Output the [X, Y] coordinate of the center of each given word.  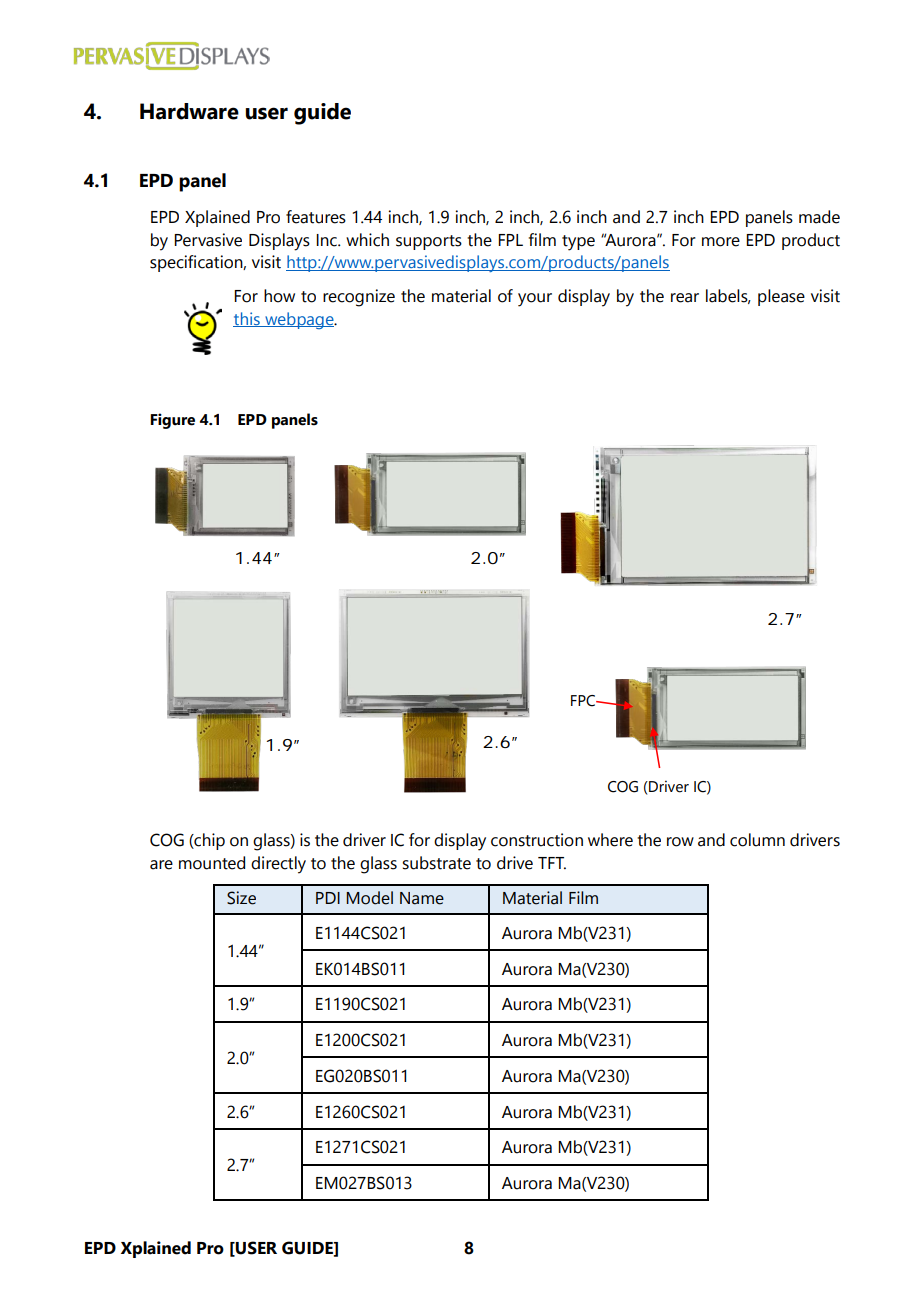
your [535, 300]
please [781, 297]
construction [537, 840]
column [757, 840]
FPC [584, 701]
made [819, 217]
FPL [510, 240]
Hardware [189, 111]
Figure [172, 421]
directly [278, 865]
